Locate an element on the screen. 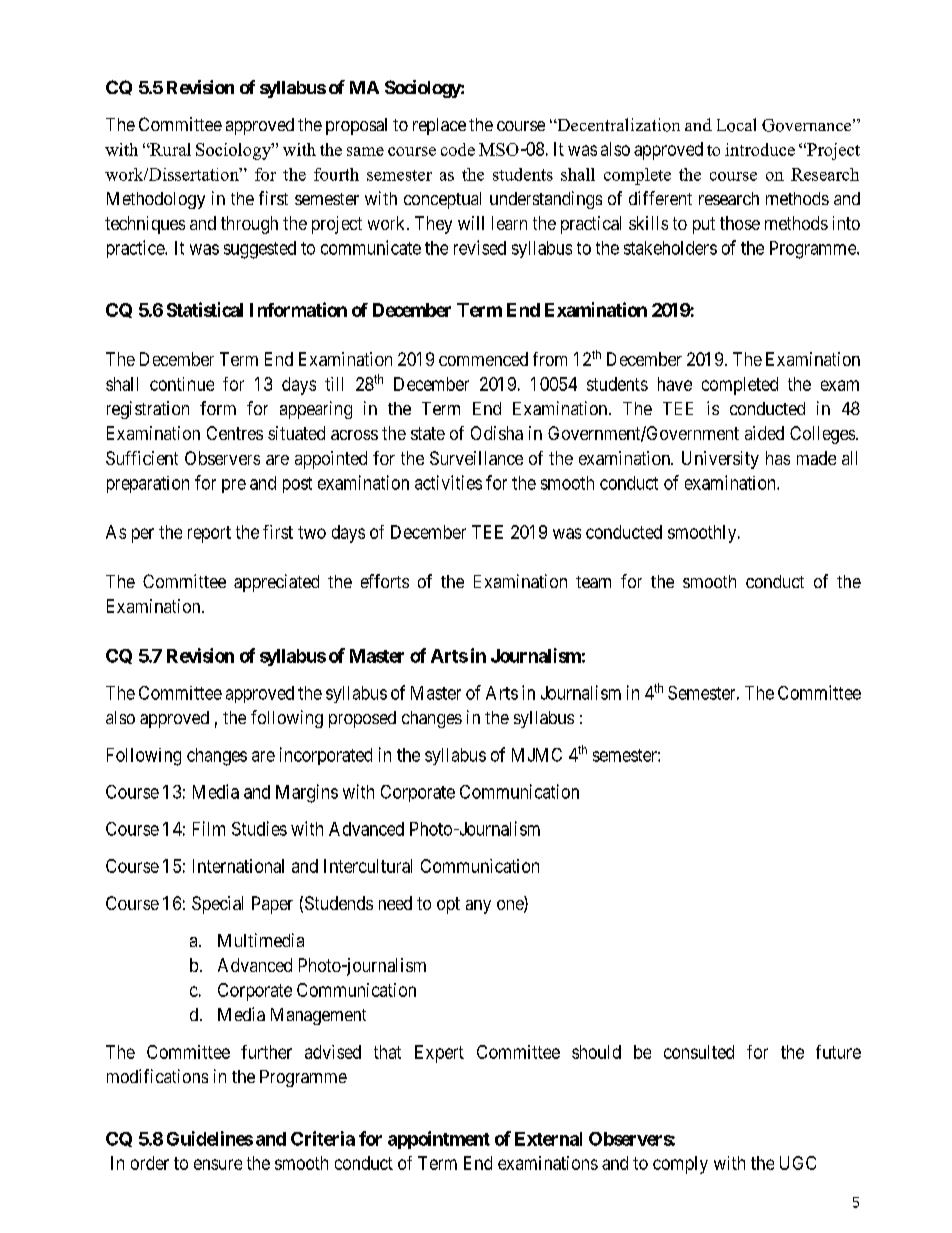  continue is located at coordinates (182, 384).
